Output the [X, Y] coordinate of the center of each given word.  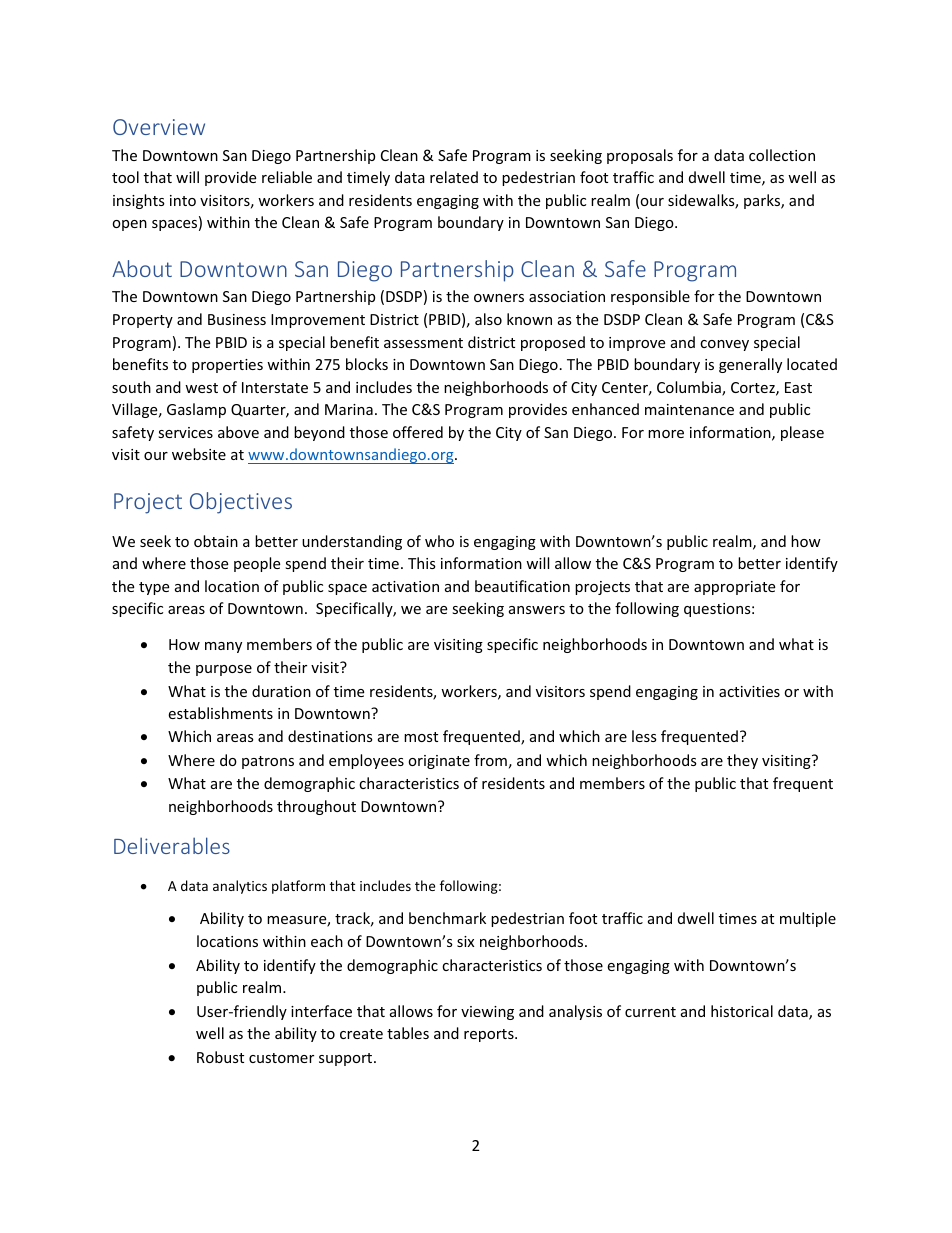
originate [439, 762]
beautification [522, 586]
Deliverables [172, 845]
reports [490, 1035]
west [201, 388]
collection [782, 155]
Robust [220, 1057]
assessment [423, 343]
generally [750, 365]
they [742, 761]
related [454, 177]
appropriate [734, 588]
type [154, 588]
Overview [159, 127]
